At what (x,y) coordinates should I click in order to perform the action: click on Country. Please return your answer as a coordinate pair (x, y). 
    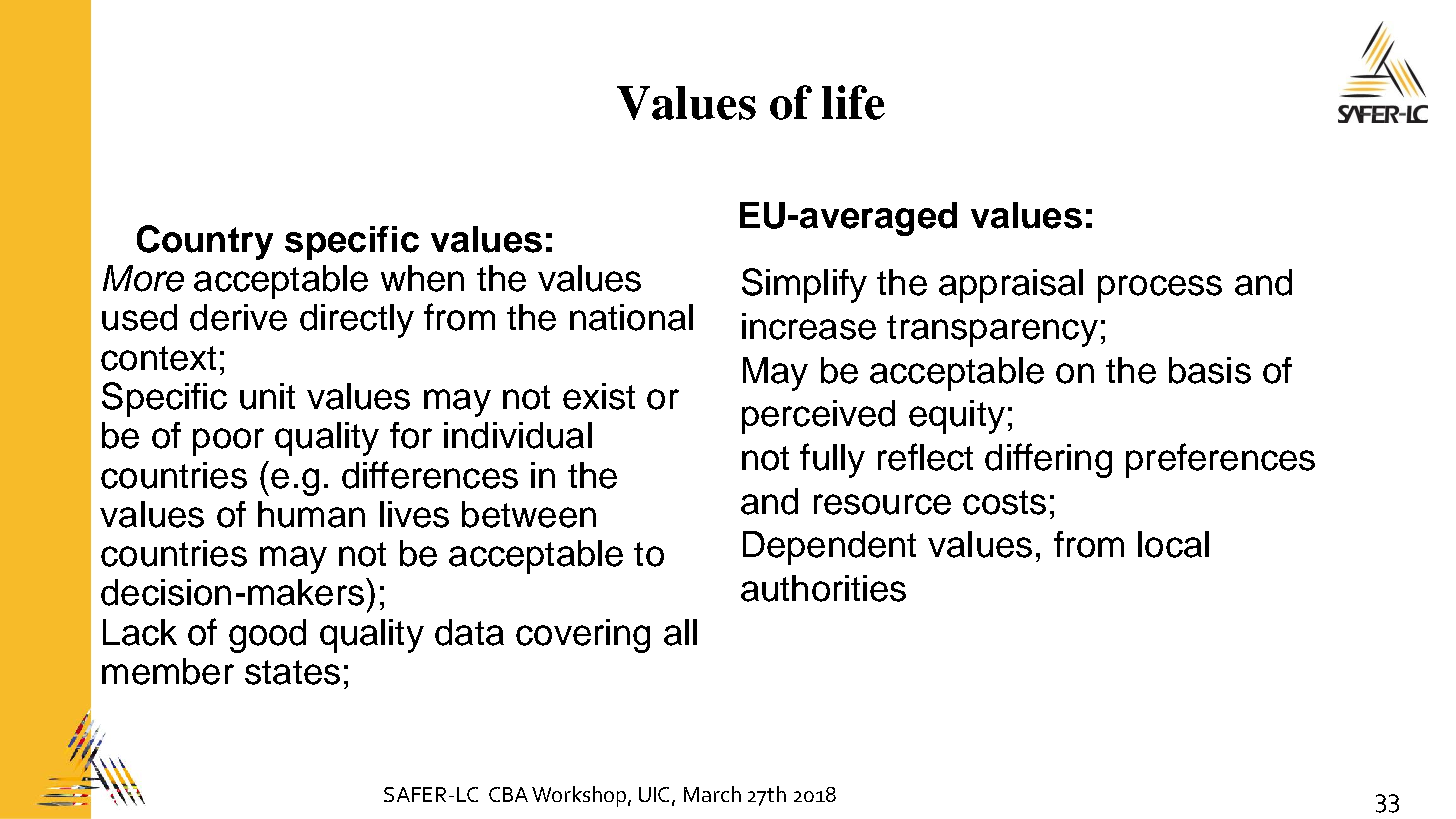
    Looking at the image, I should click on (205, 242).
